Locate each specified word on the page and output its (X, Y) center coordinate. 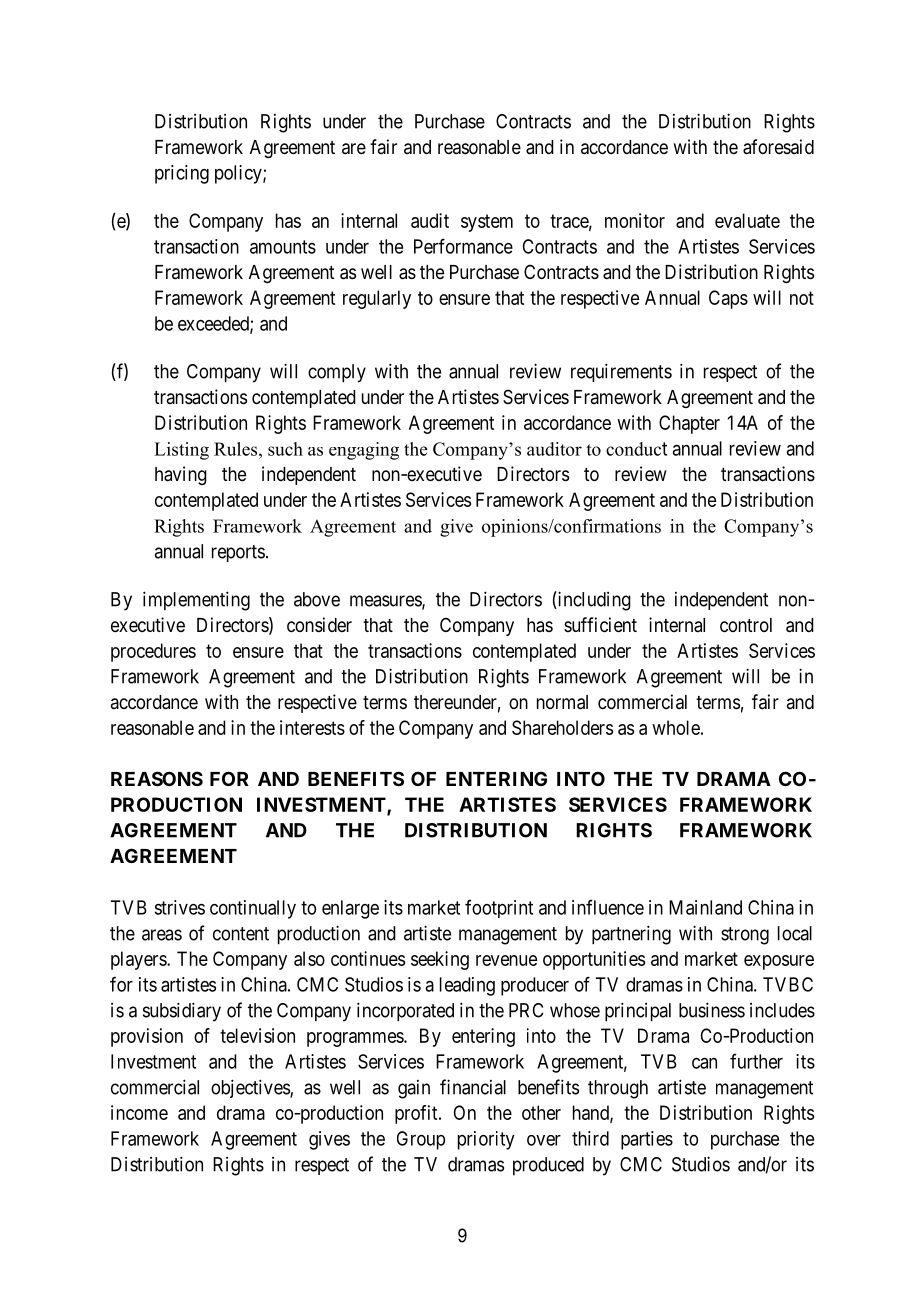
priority (486, 1140)
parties (647, 1140)
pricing (182, 174)
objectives (251, 1088)
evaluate (747, 220)
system (487, 223)
